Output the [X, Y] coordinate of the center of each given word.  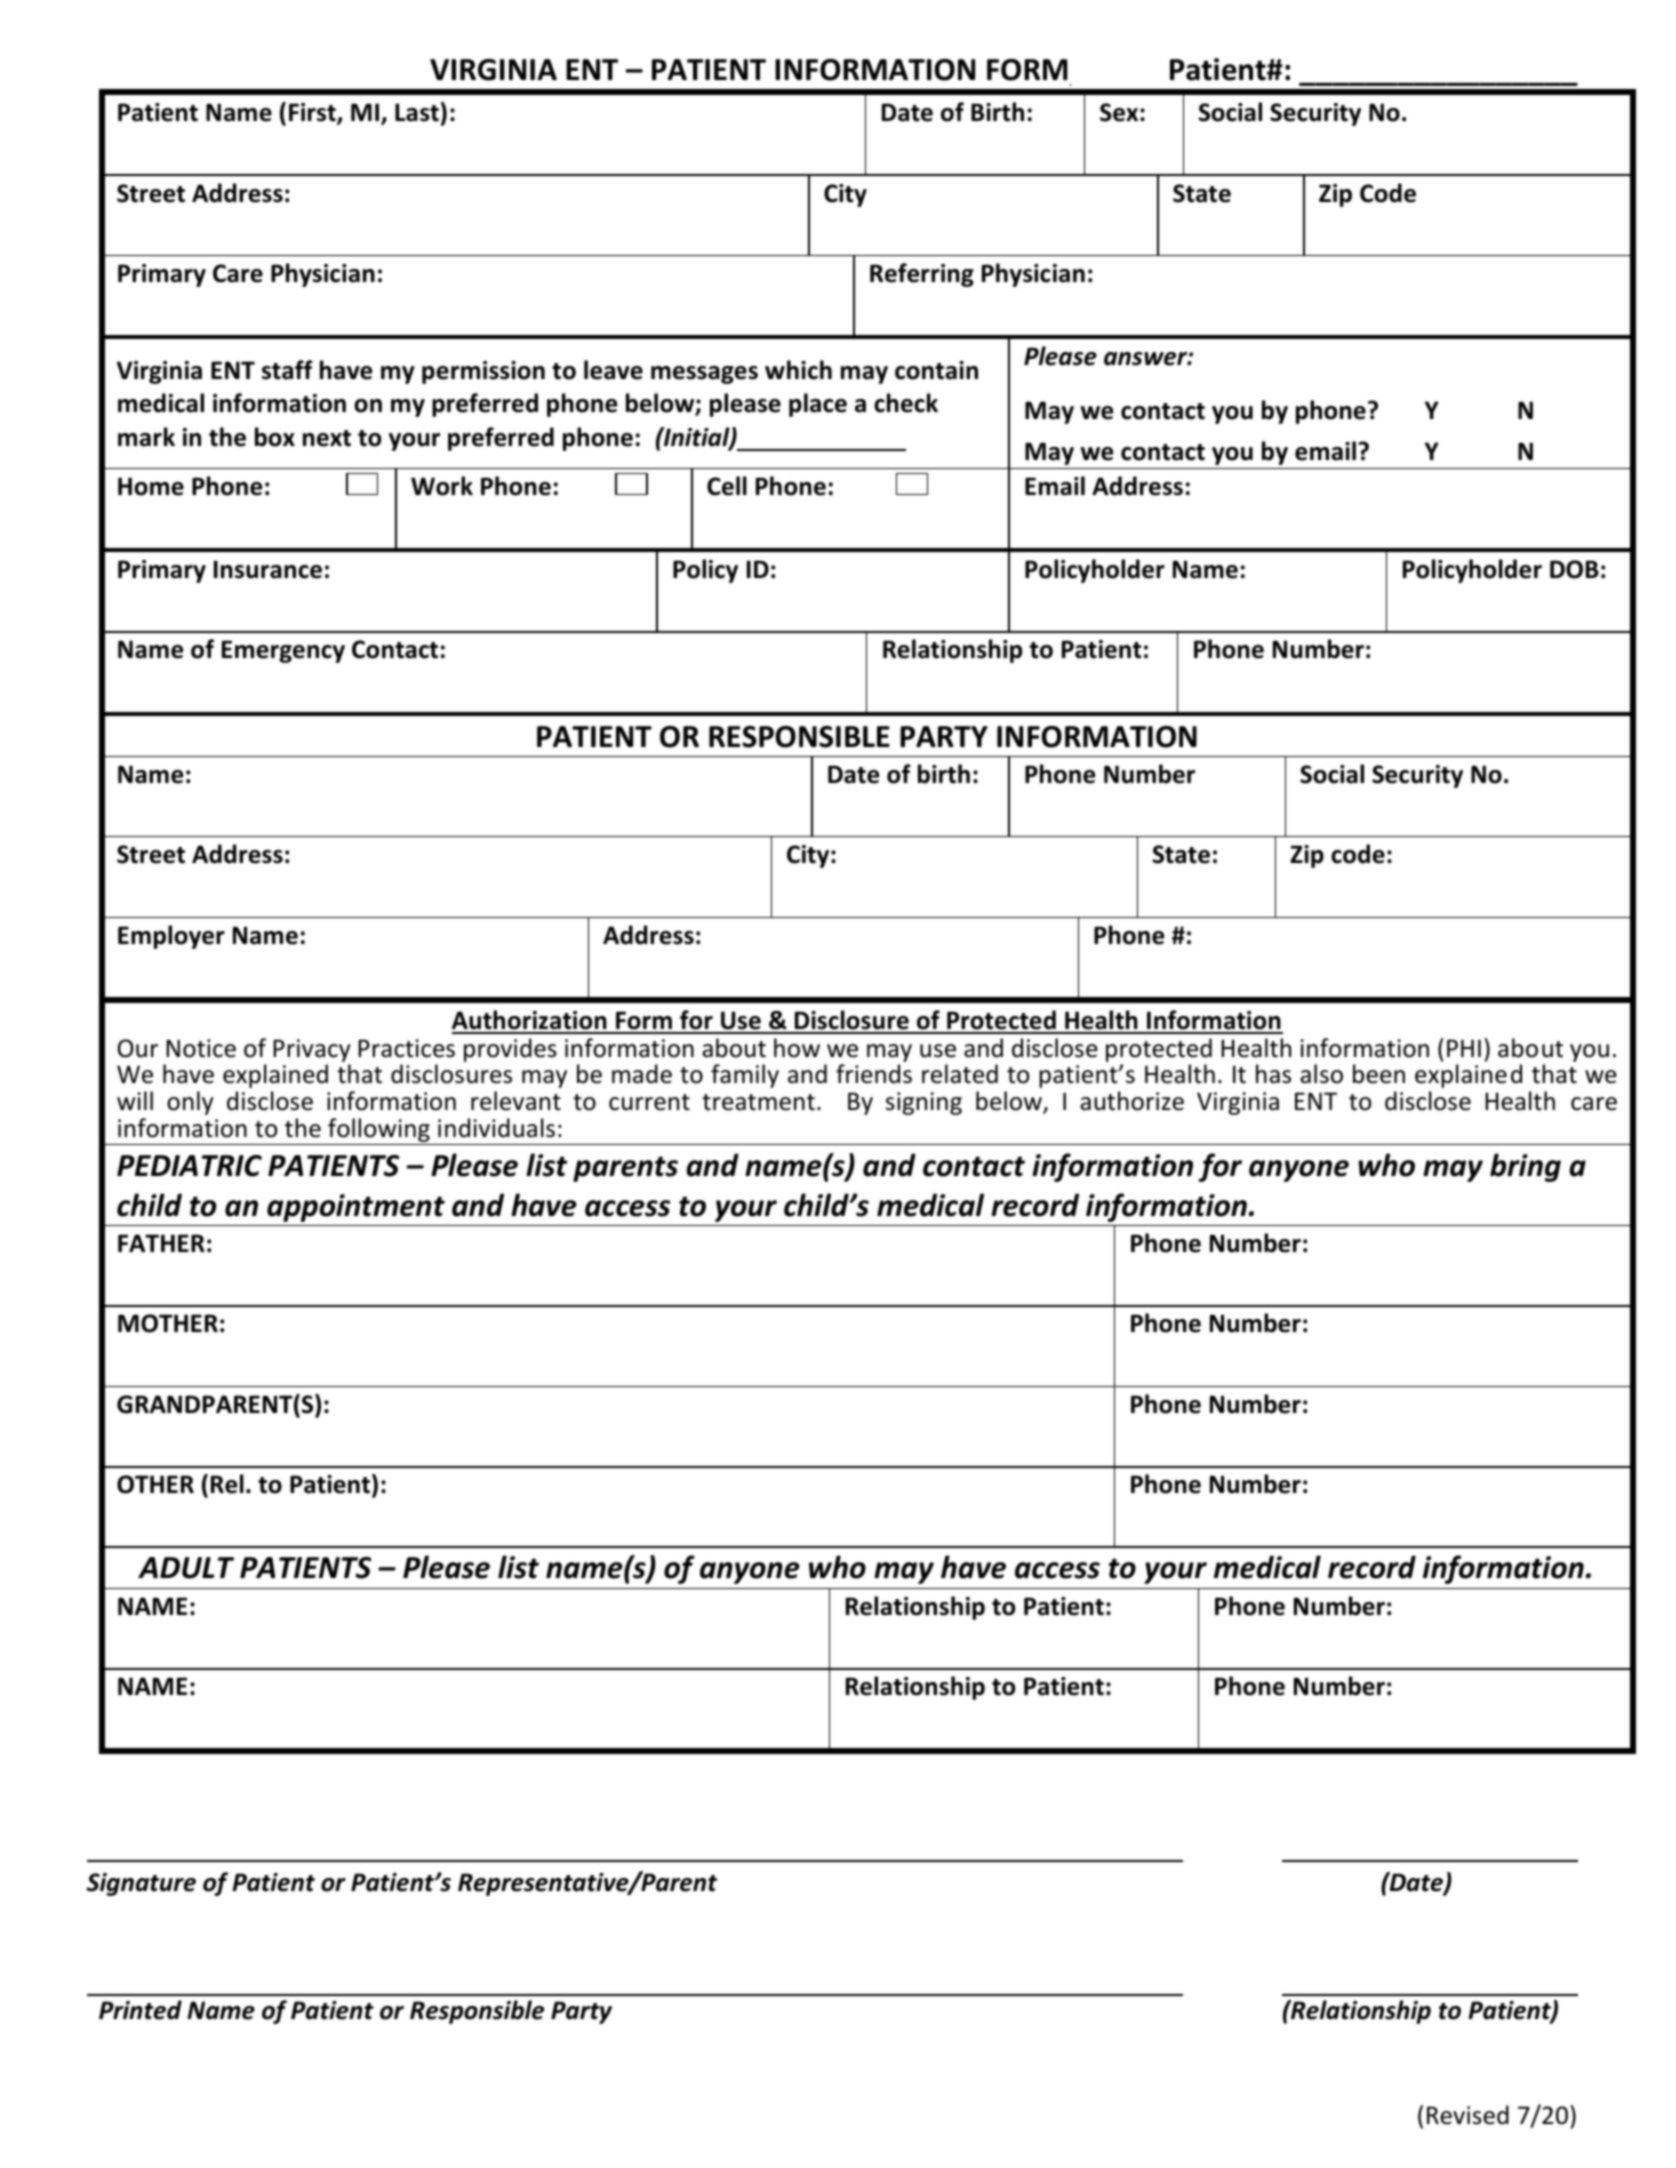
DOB [1574, 569]
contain [936, 370]
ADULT [186, 1568]
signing [924, 1103]
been [1379, 1074]
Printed [140, 2010]
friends [874, 1074]
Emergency [283, 651]
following [379, 1131]
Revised [1468, 2115]
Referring [922, 275]
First [313, 114]
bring [1525, 1167]
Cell [727, 486]
